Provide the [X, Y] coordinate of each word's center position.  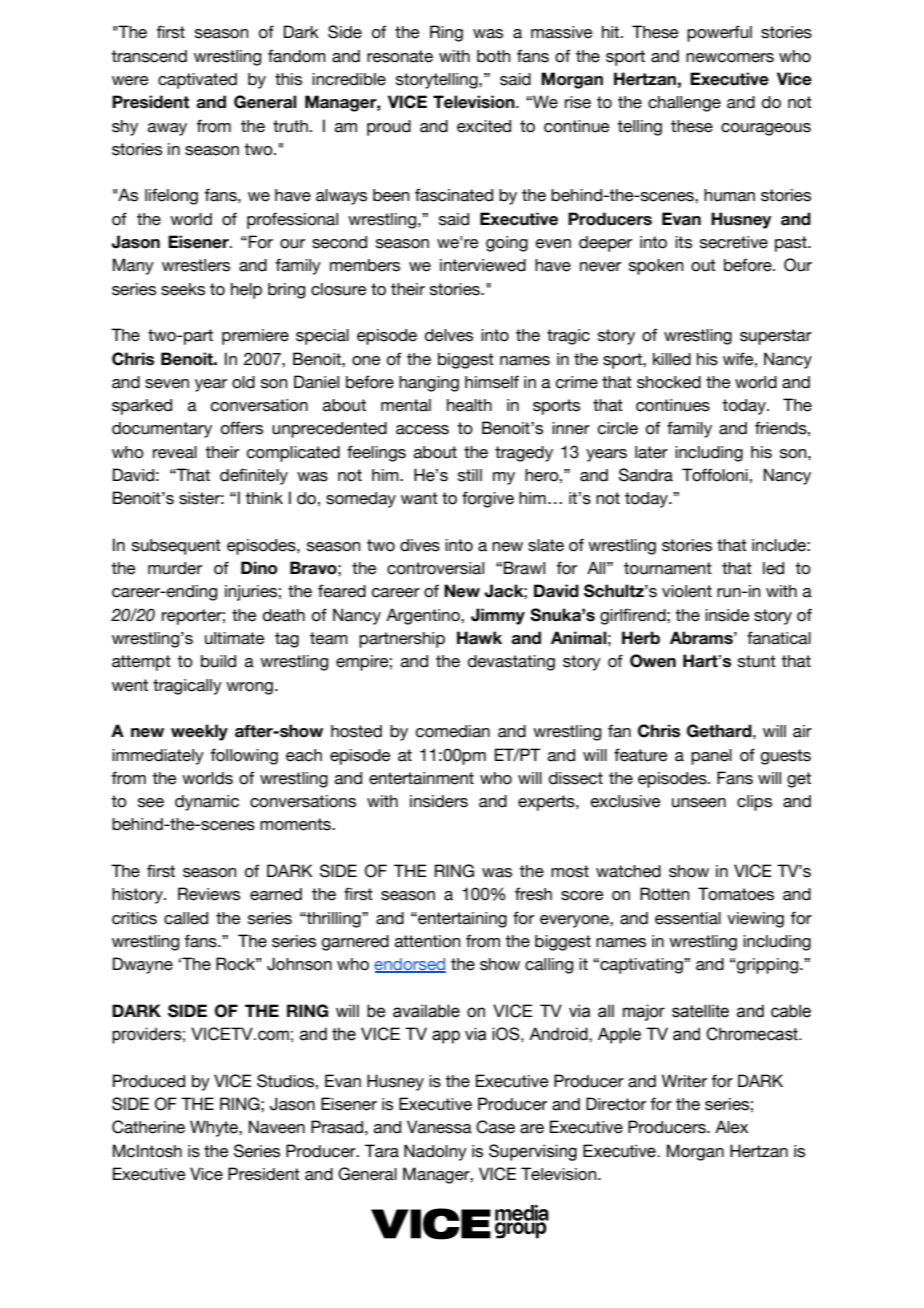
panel [711, 757]
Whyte [215, 1128]
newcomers [730, 58]
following [244, 756]
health [469, 405]
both [493, 56]
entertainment [421, 778]
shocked [669, 382]
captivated [197, 81]
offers [242, 428]
